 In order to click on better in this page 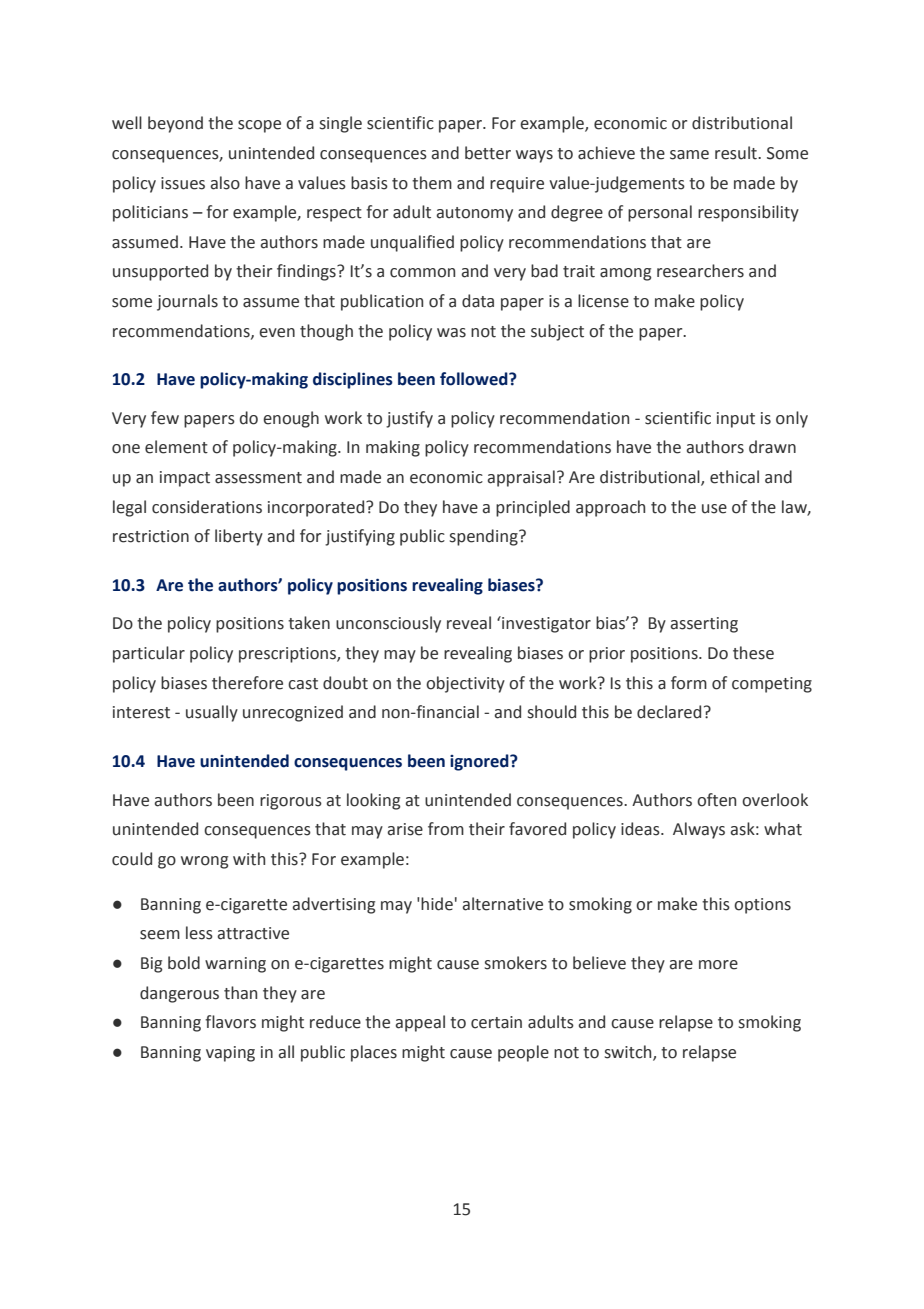, I will do `click(488, 153)`.
